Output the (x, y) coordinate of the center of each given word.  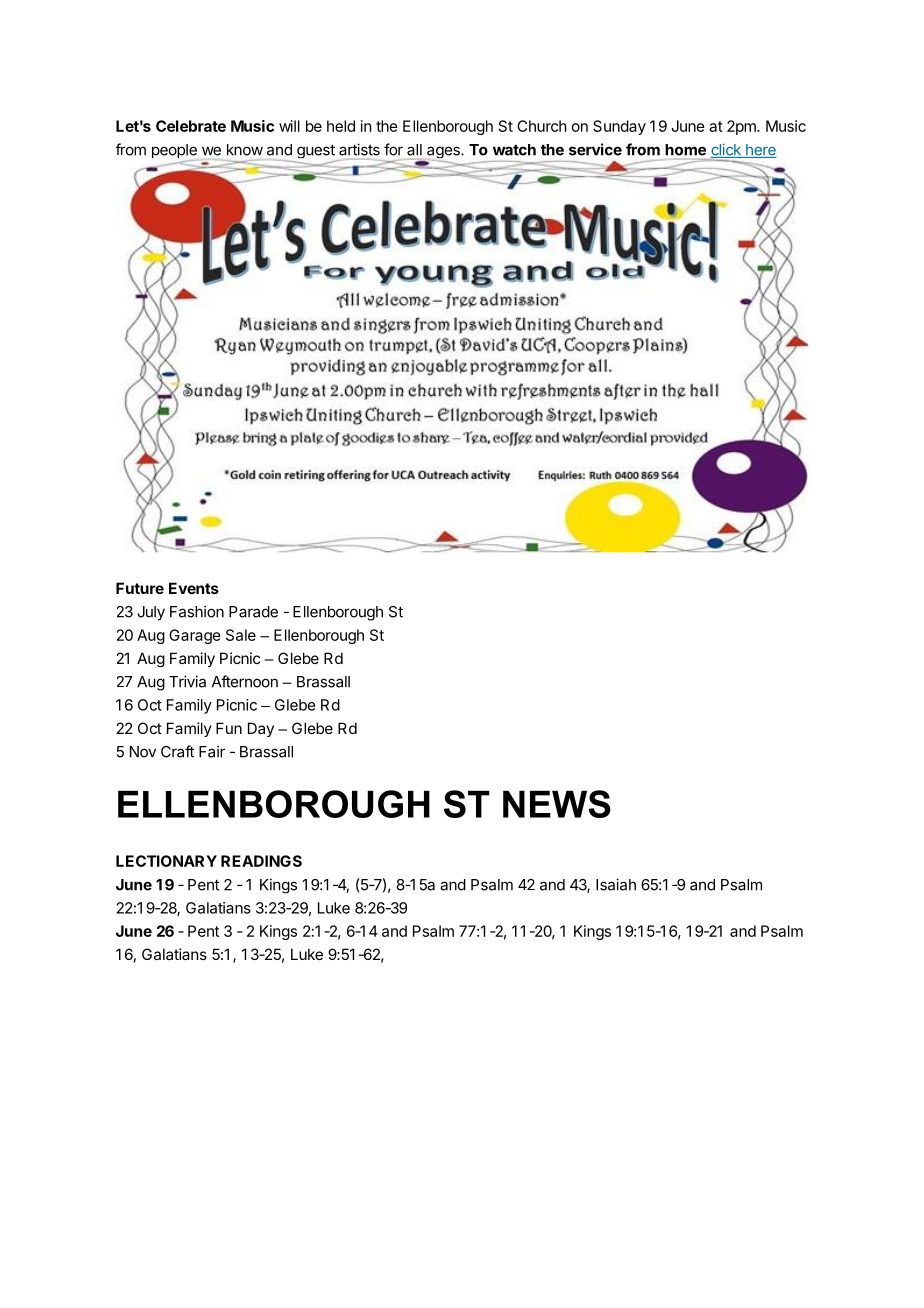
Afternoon (245, 681)
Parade (253, 612)
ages (444, 153)
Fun (229, 728)
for (393, 149)
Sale (241, 635)
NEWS (557, 804)
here (760, 151)
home (685, 150)
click (726, 151)
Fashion (197, 611)
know (245, 150)
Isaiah (616, 884)
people (174, 152)
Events (194, 588)
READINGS (261, 861)
